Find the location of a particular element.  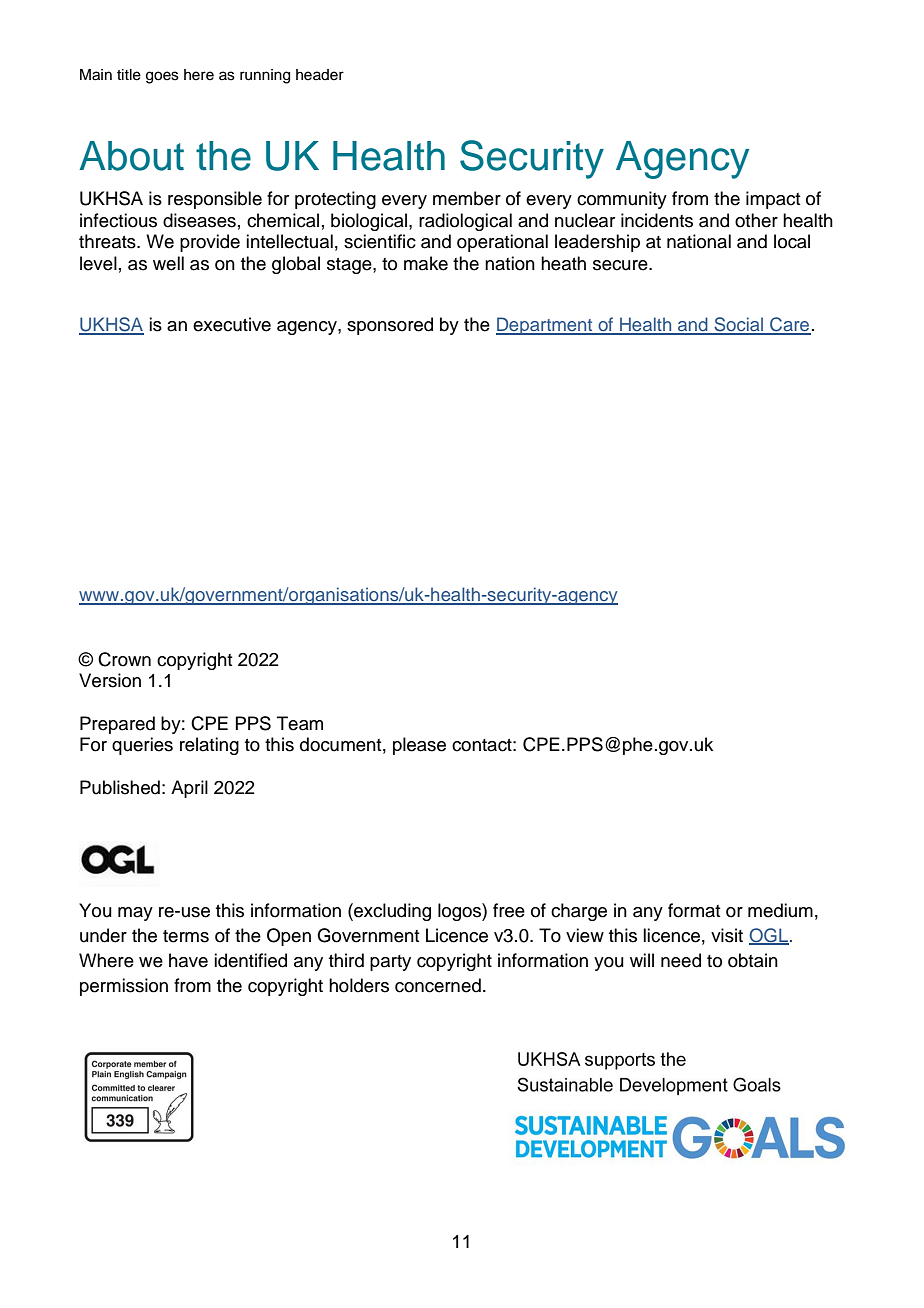

concerned is located at coordinates (438, 985).
